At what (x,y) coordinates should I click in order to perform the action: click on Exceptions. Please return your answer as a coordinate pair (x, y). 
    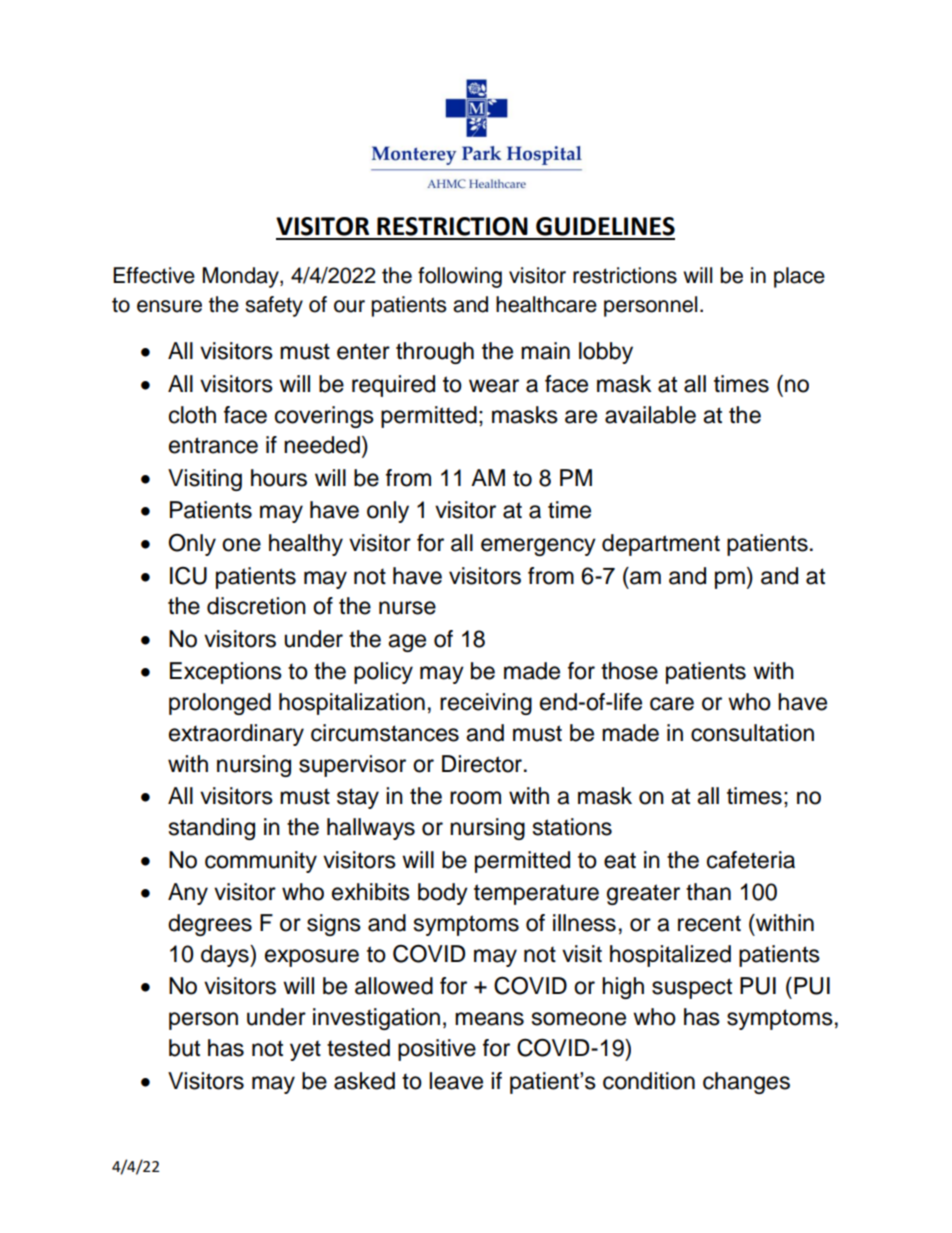
    Looking at the image, I should click on (226, 673).
